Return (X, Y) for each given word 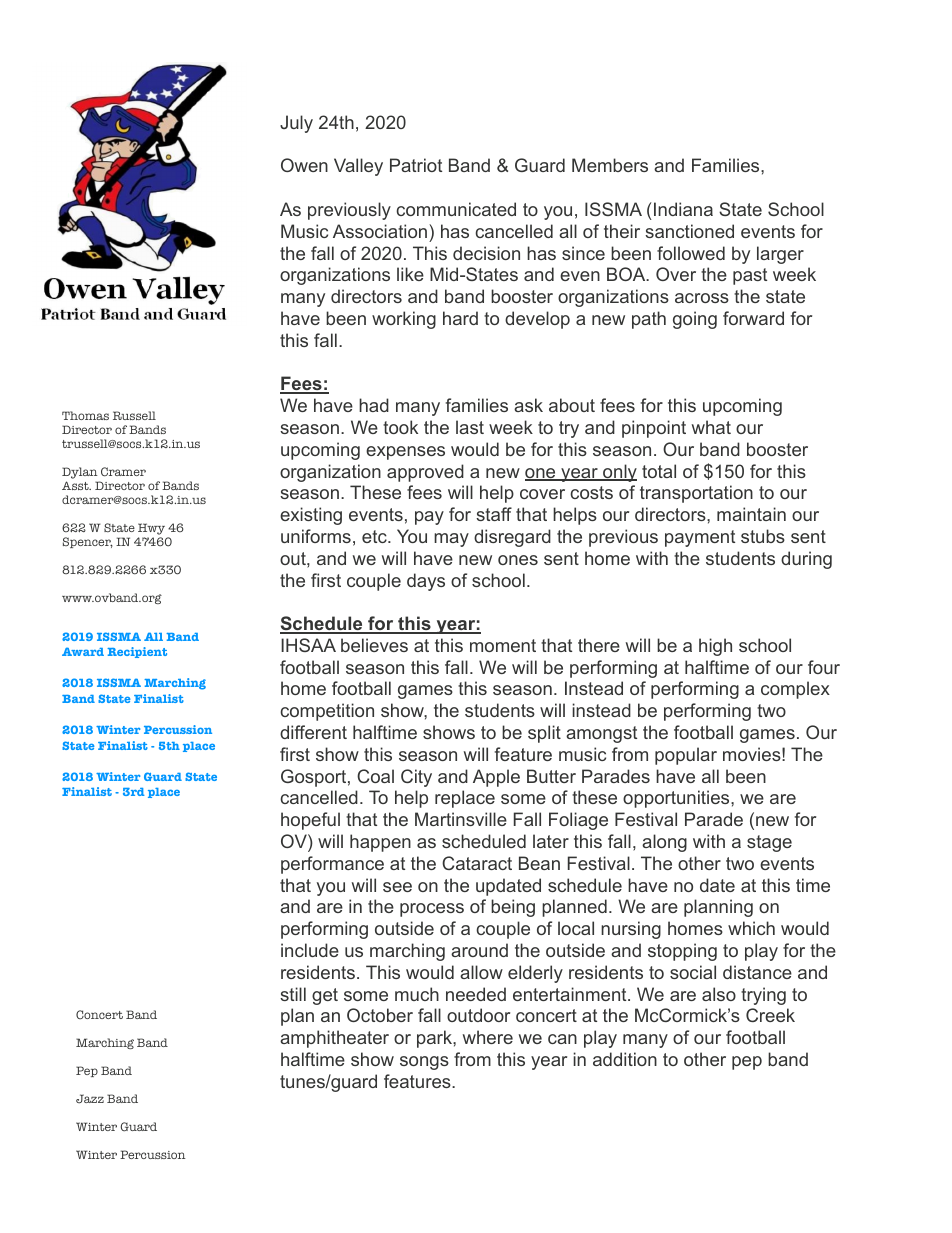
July (296, 124)
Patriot (416, 165)
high (715, 647)
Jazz (90, 1099)
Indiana (683, 209)
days (426, 582)
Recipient (137, 652)
